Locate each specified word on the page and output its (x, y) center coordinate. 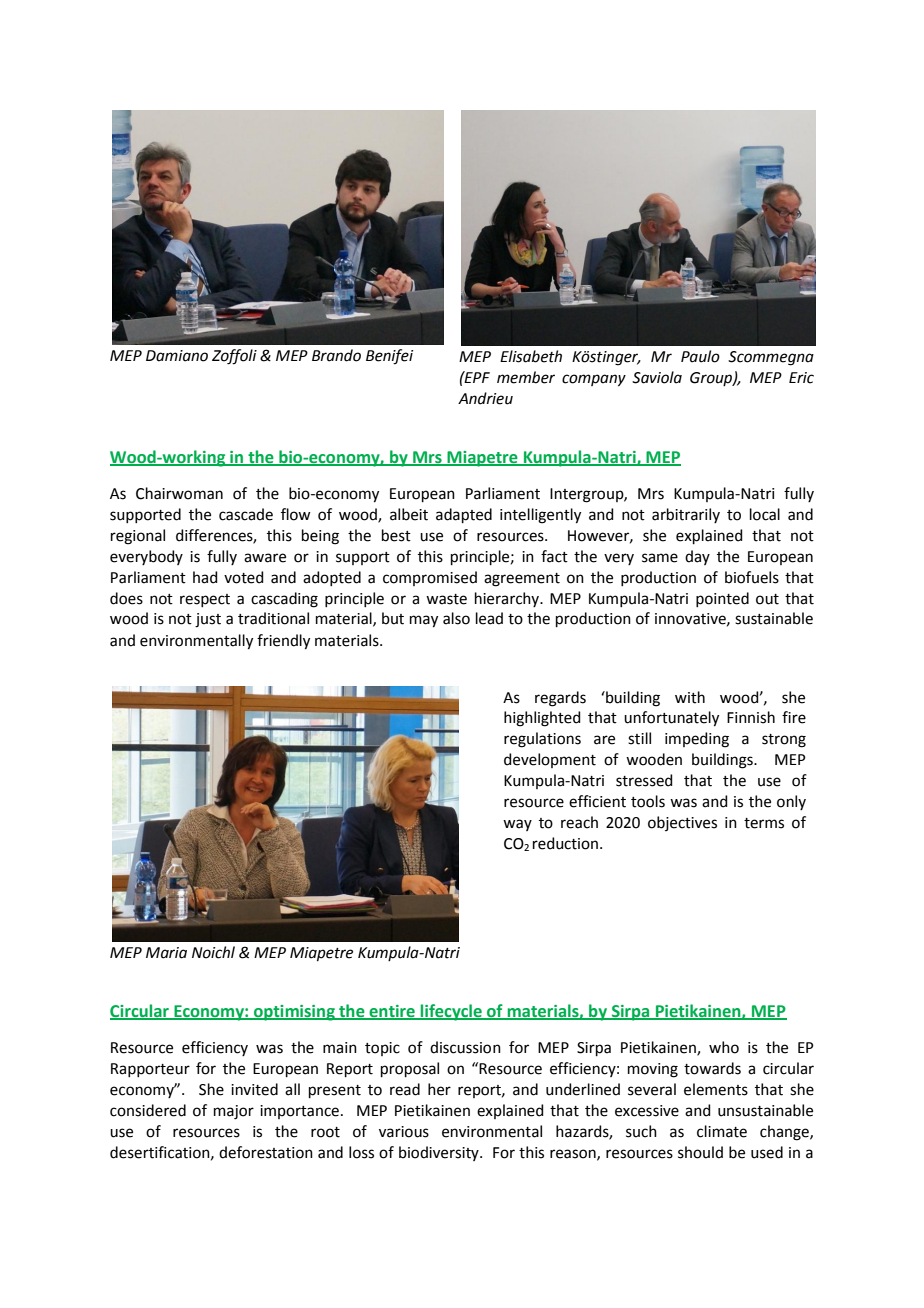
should (700, 1152)
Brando (336, 355)
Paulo (700, 356)
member (526, 377)
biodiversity (440, 1153)
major (234, 1112)
